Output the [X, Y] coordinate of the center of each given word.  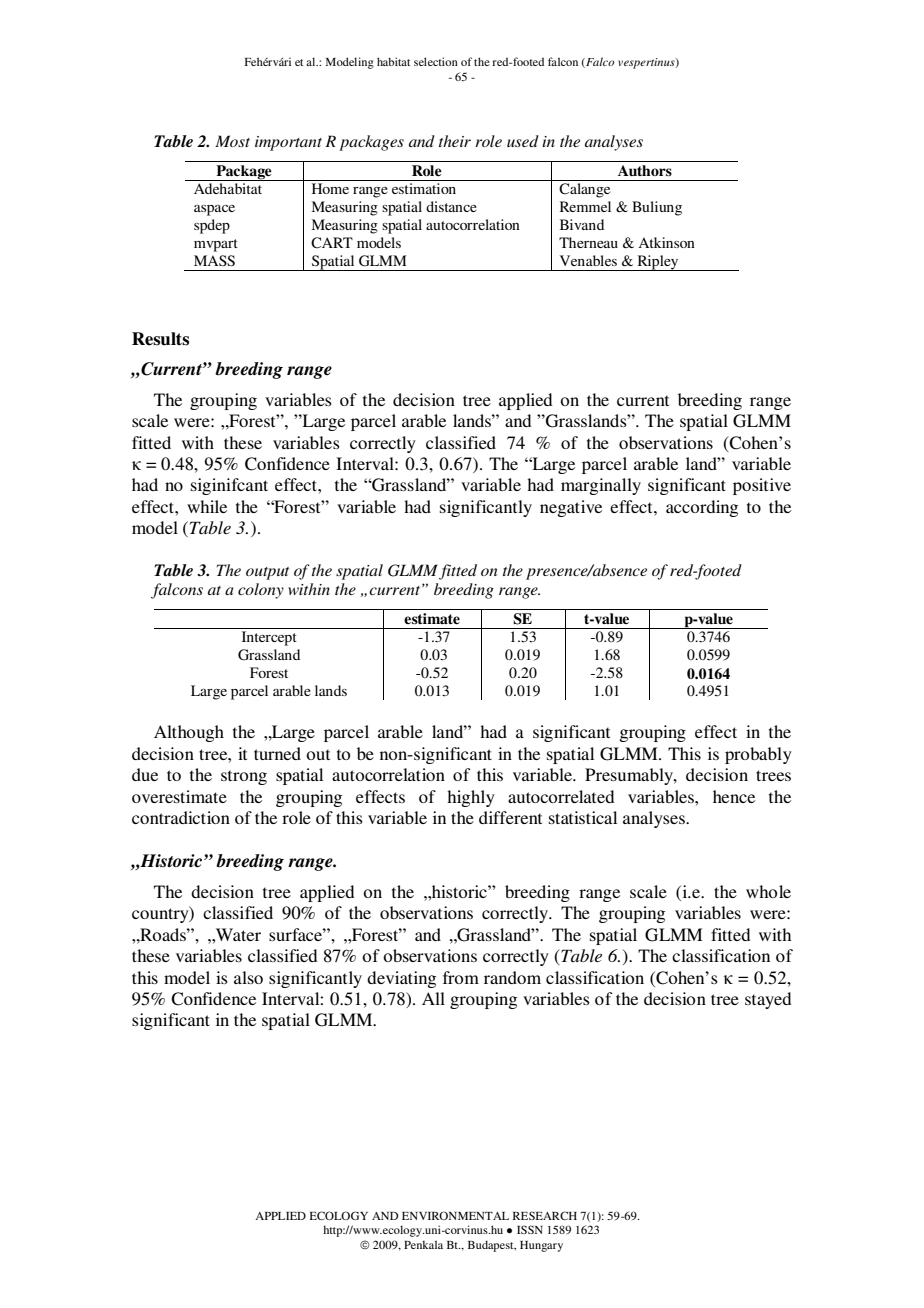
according [702, 508]
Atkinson [666, 242]
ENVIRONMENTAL [455, 1215]
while [207, 506]
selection [436, 61]
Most [232, 141]
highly [471, 798]
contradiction [181, 817]
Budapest [492, 1246]
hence [734, 796]
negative [571, 508]
